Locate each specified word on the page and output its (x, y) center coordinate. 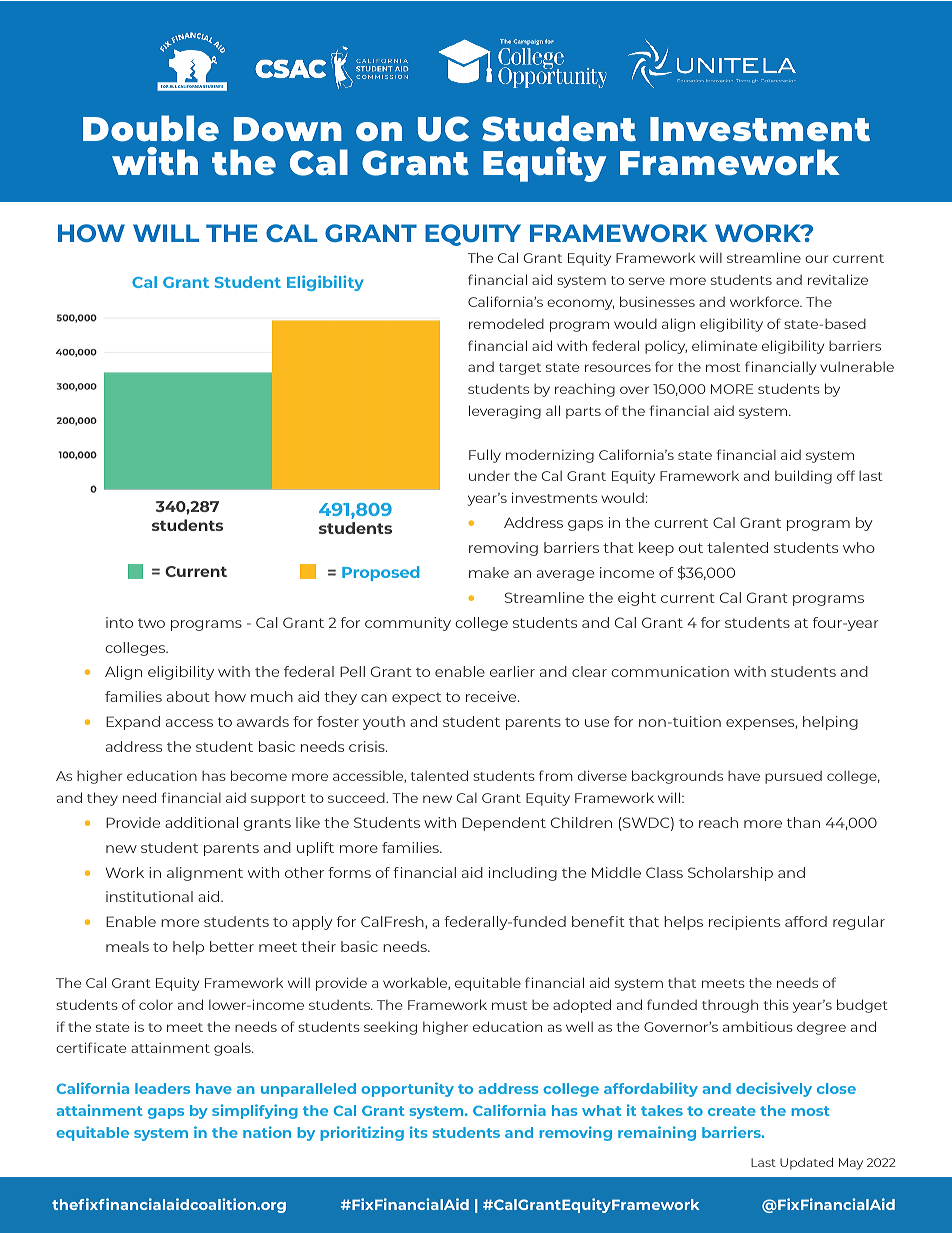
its (419, 1132)
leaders (162, 1088)
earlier (512, 671)
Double (151, 128)
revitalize (838, 279)
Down (288, 129)
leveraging (505, 412)
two (151, 623)
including (523, 874)
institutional (149, 896)
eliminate (724, 345)
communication (670, 671)
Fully (485, 456)
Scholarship (730, 874)
